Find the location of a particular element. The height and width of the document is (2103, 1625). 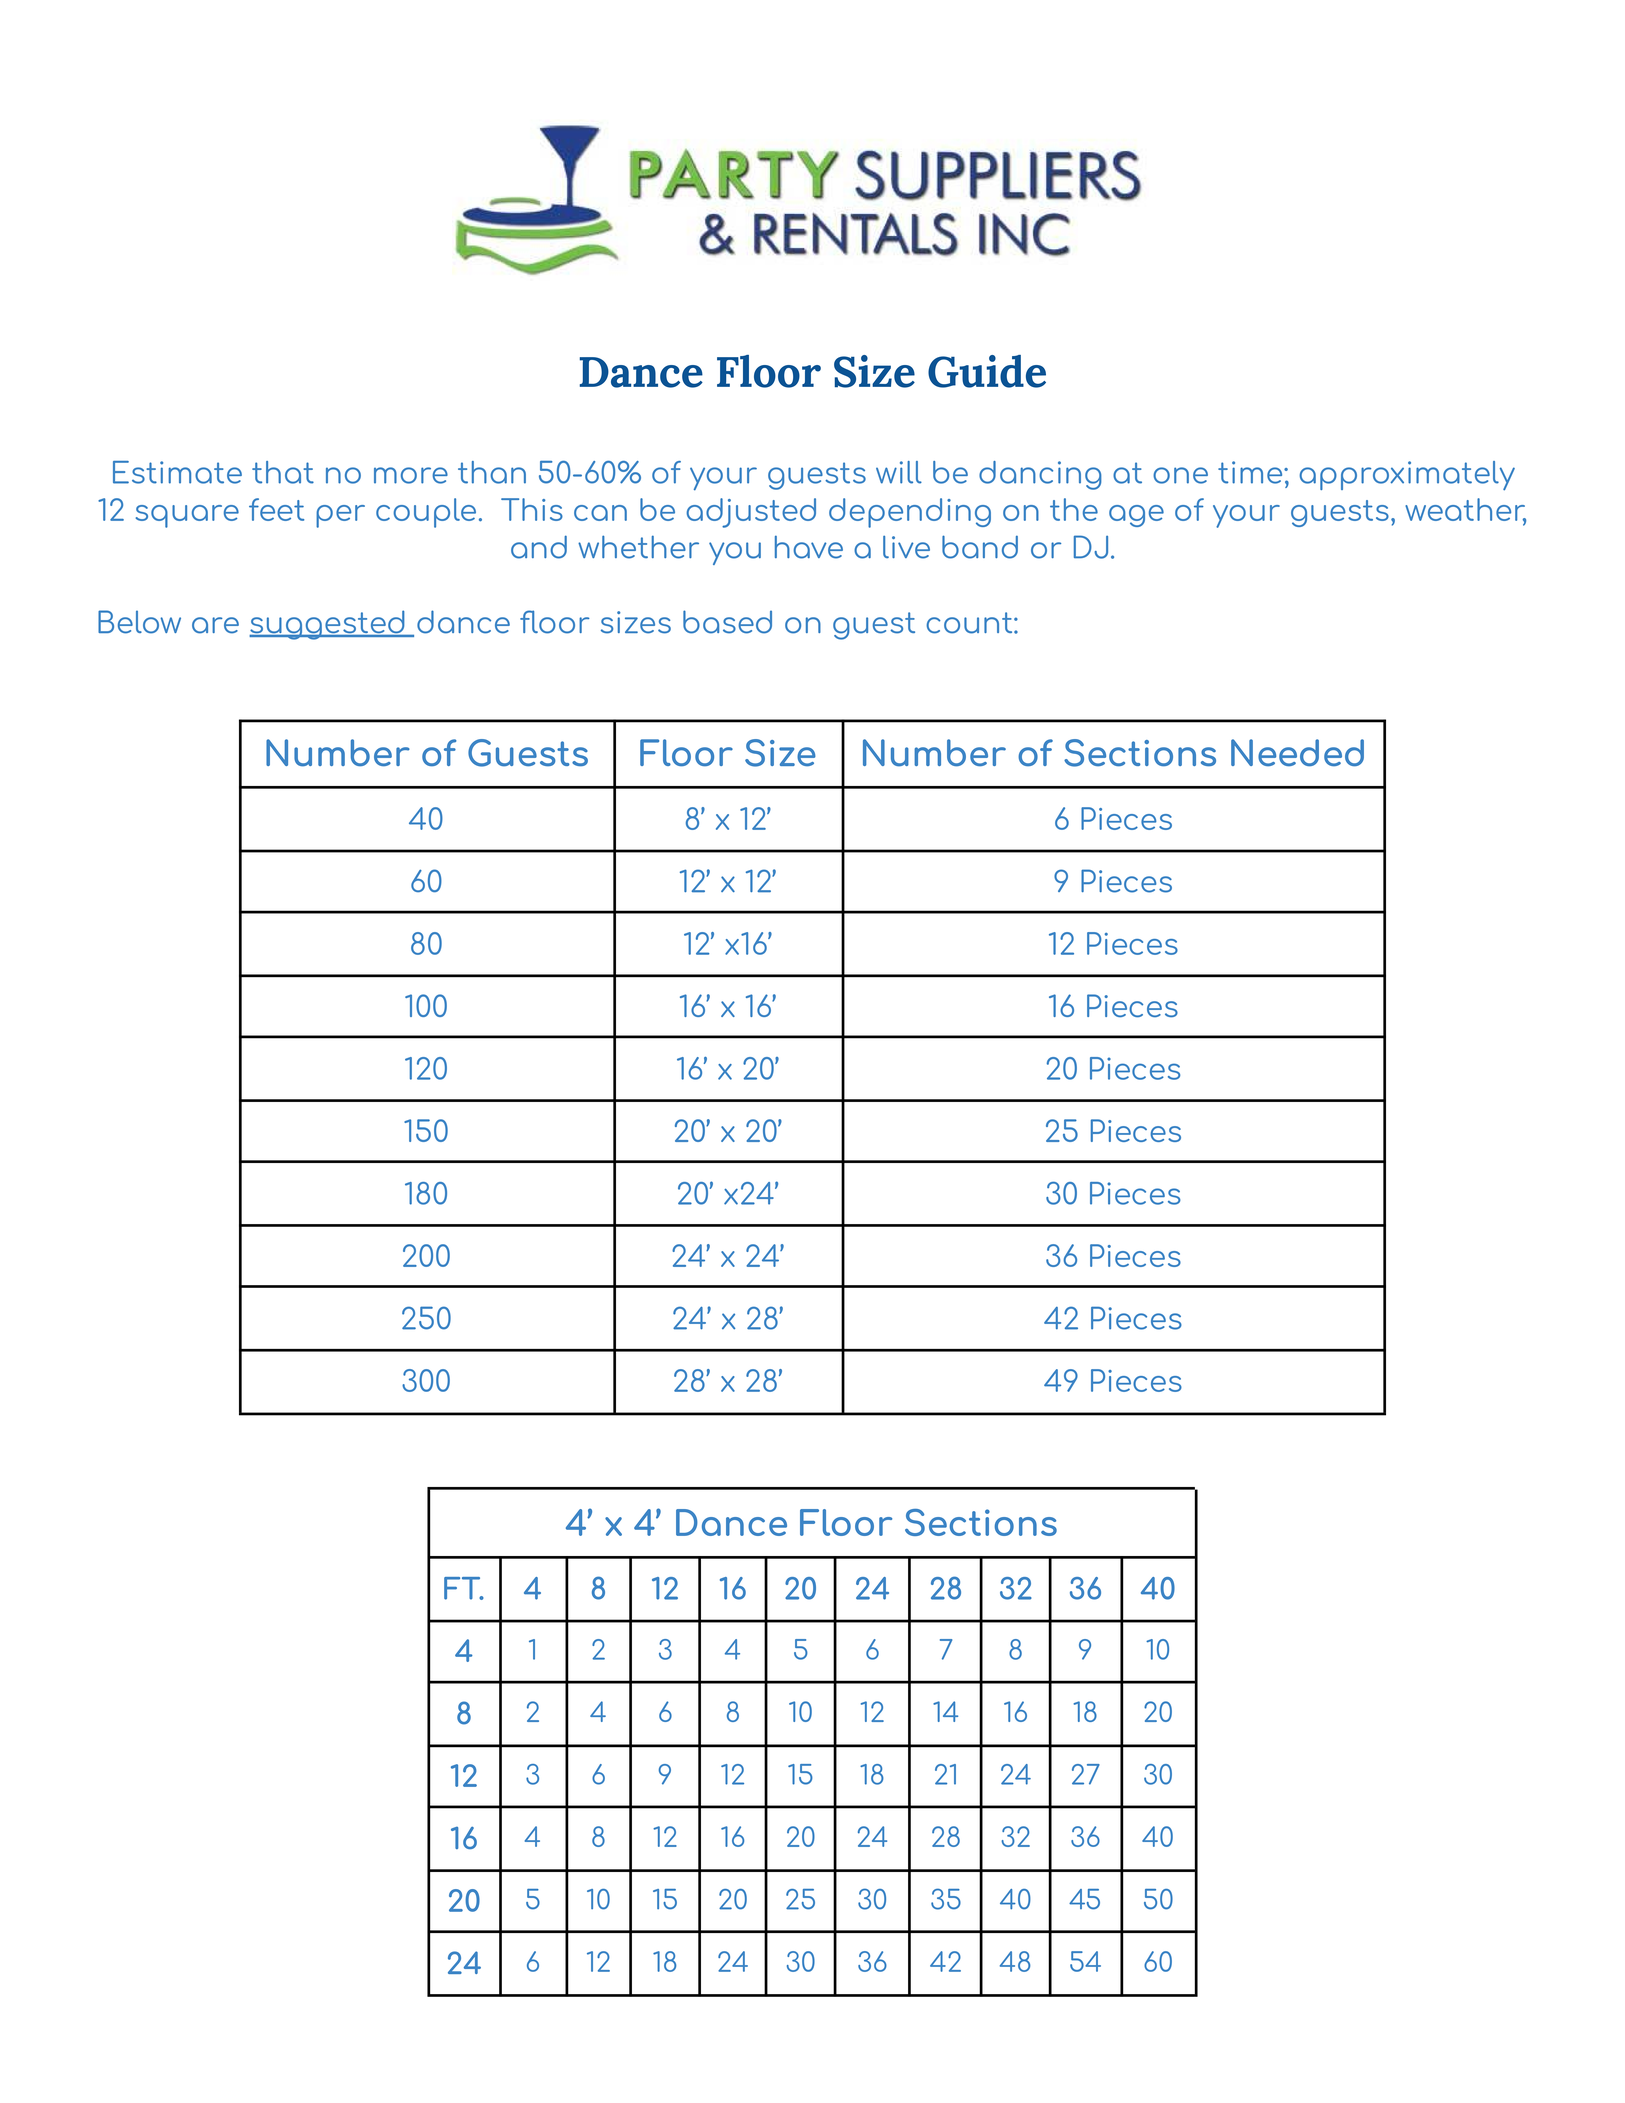

time is located at coordinates (1251, 472).
